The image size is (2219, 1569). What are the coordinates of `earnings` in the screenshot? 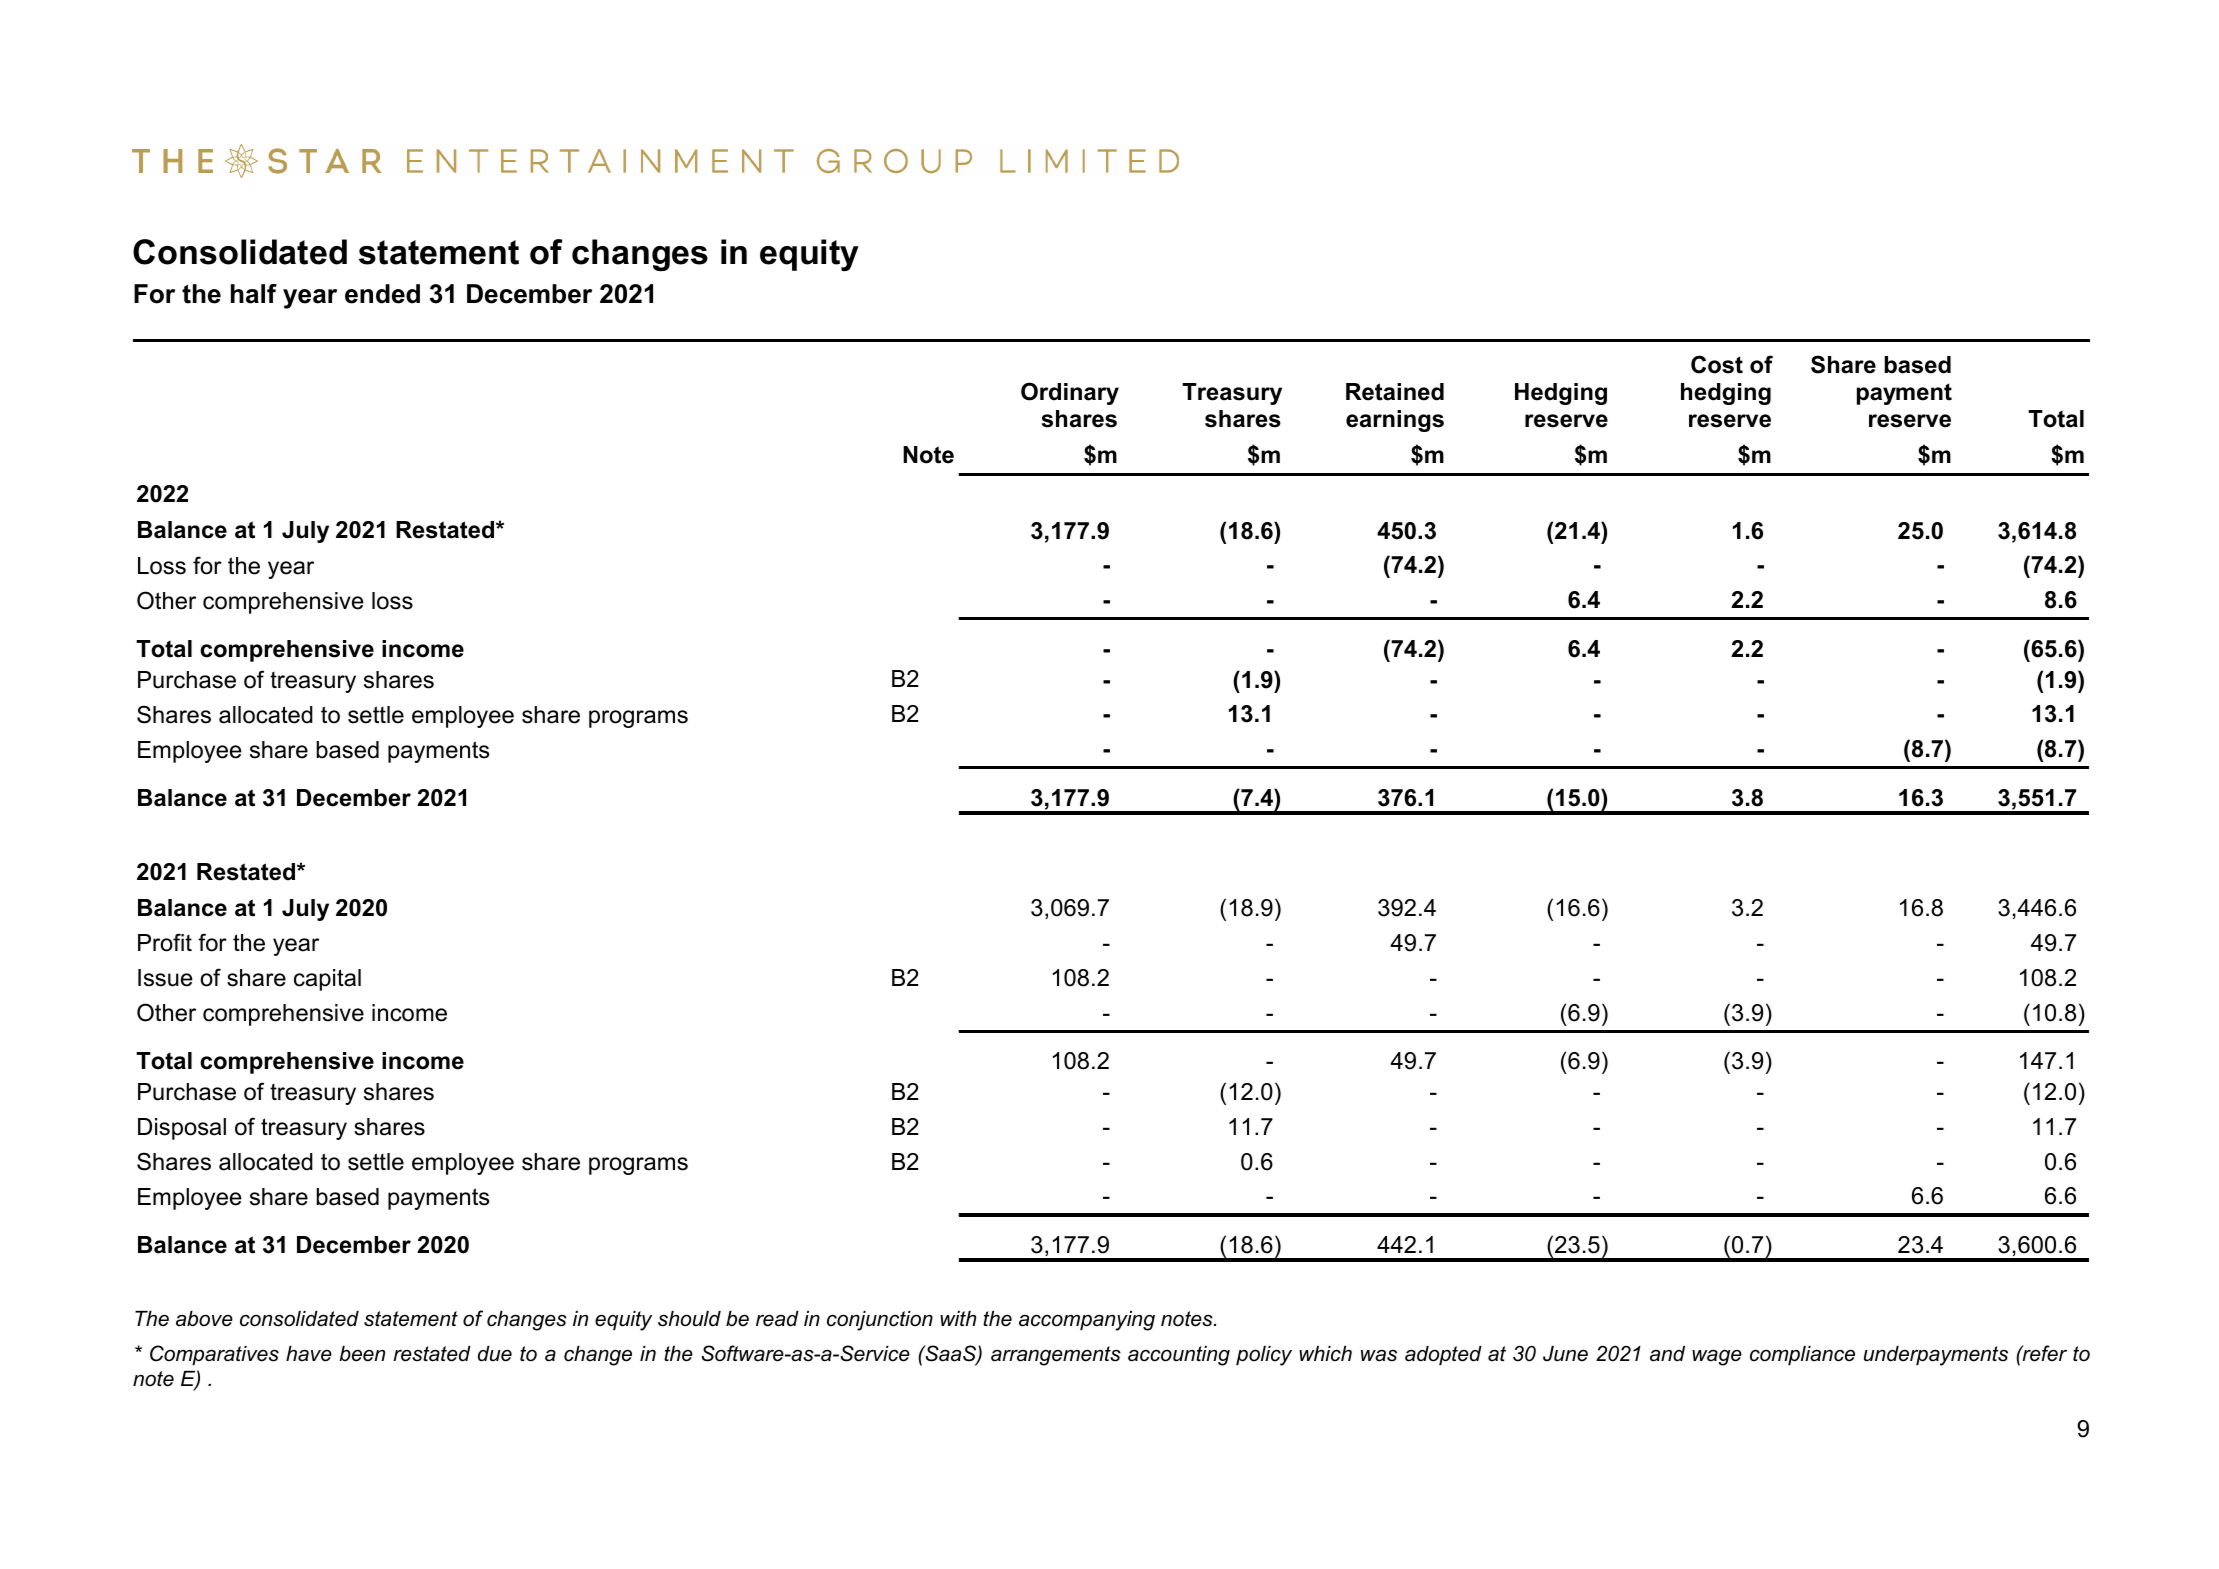 It's located at (1395, 421).
